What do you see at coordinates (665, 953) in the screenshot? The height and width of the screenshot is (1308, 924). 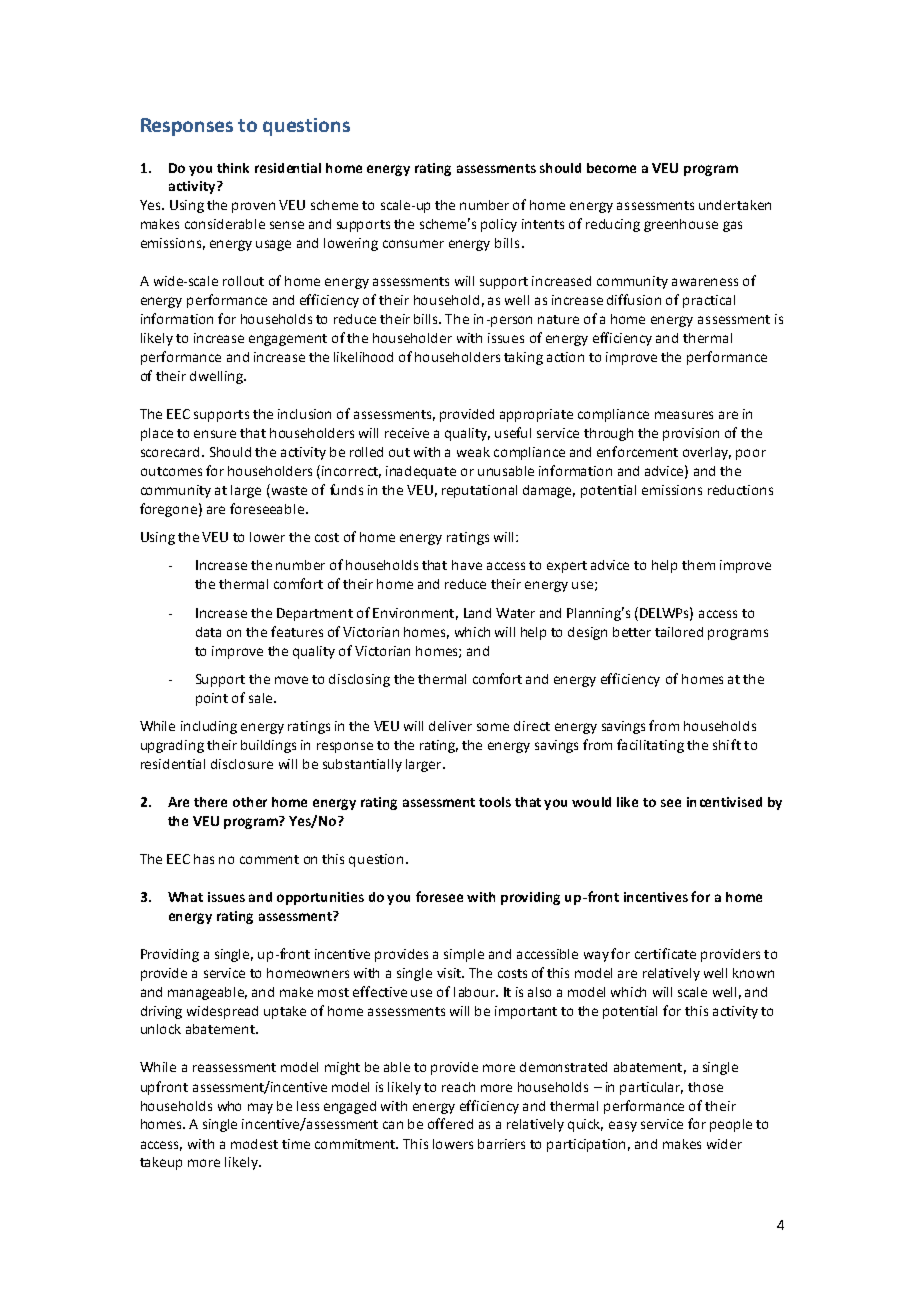 I see `certificate` at bounding box center [665, 953].
